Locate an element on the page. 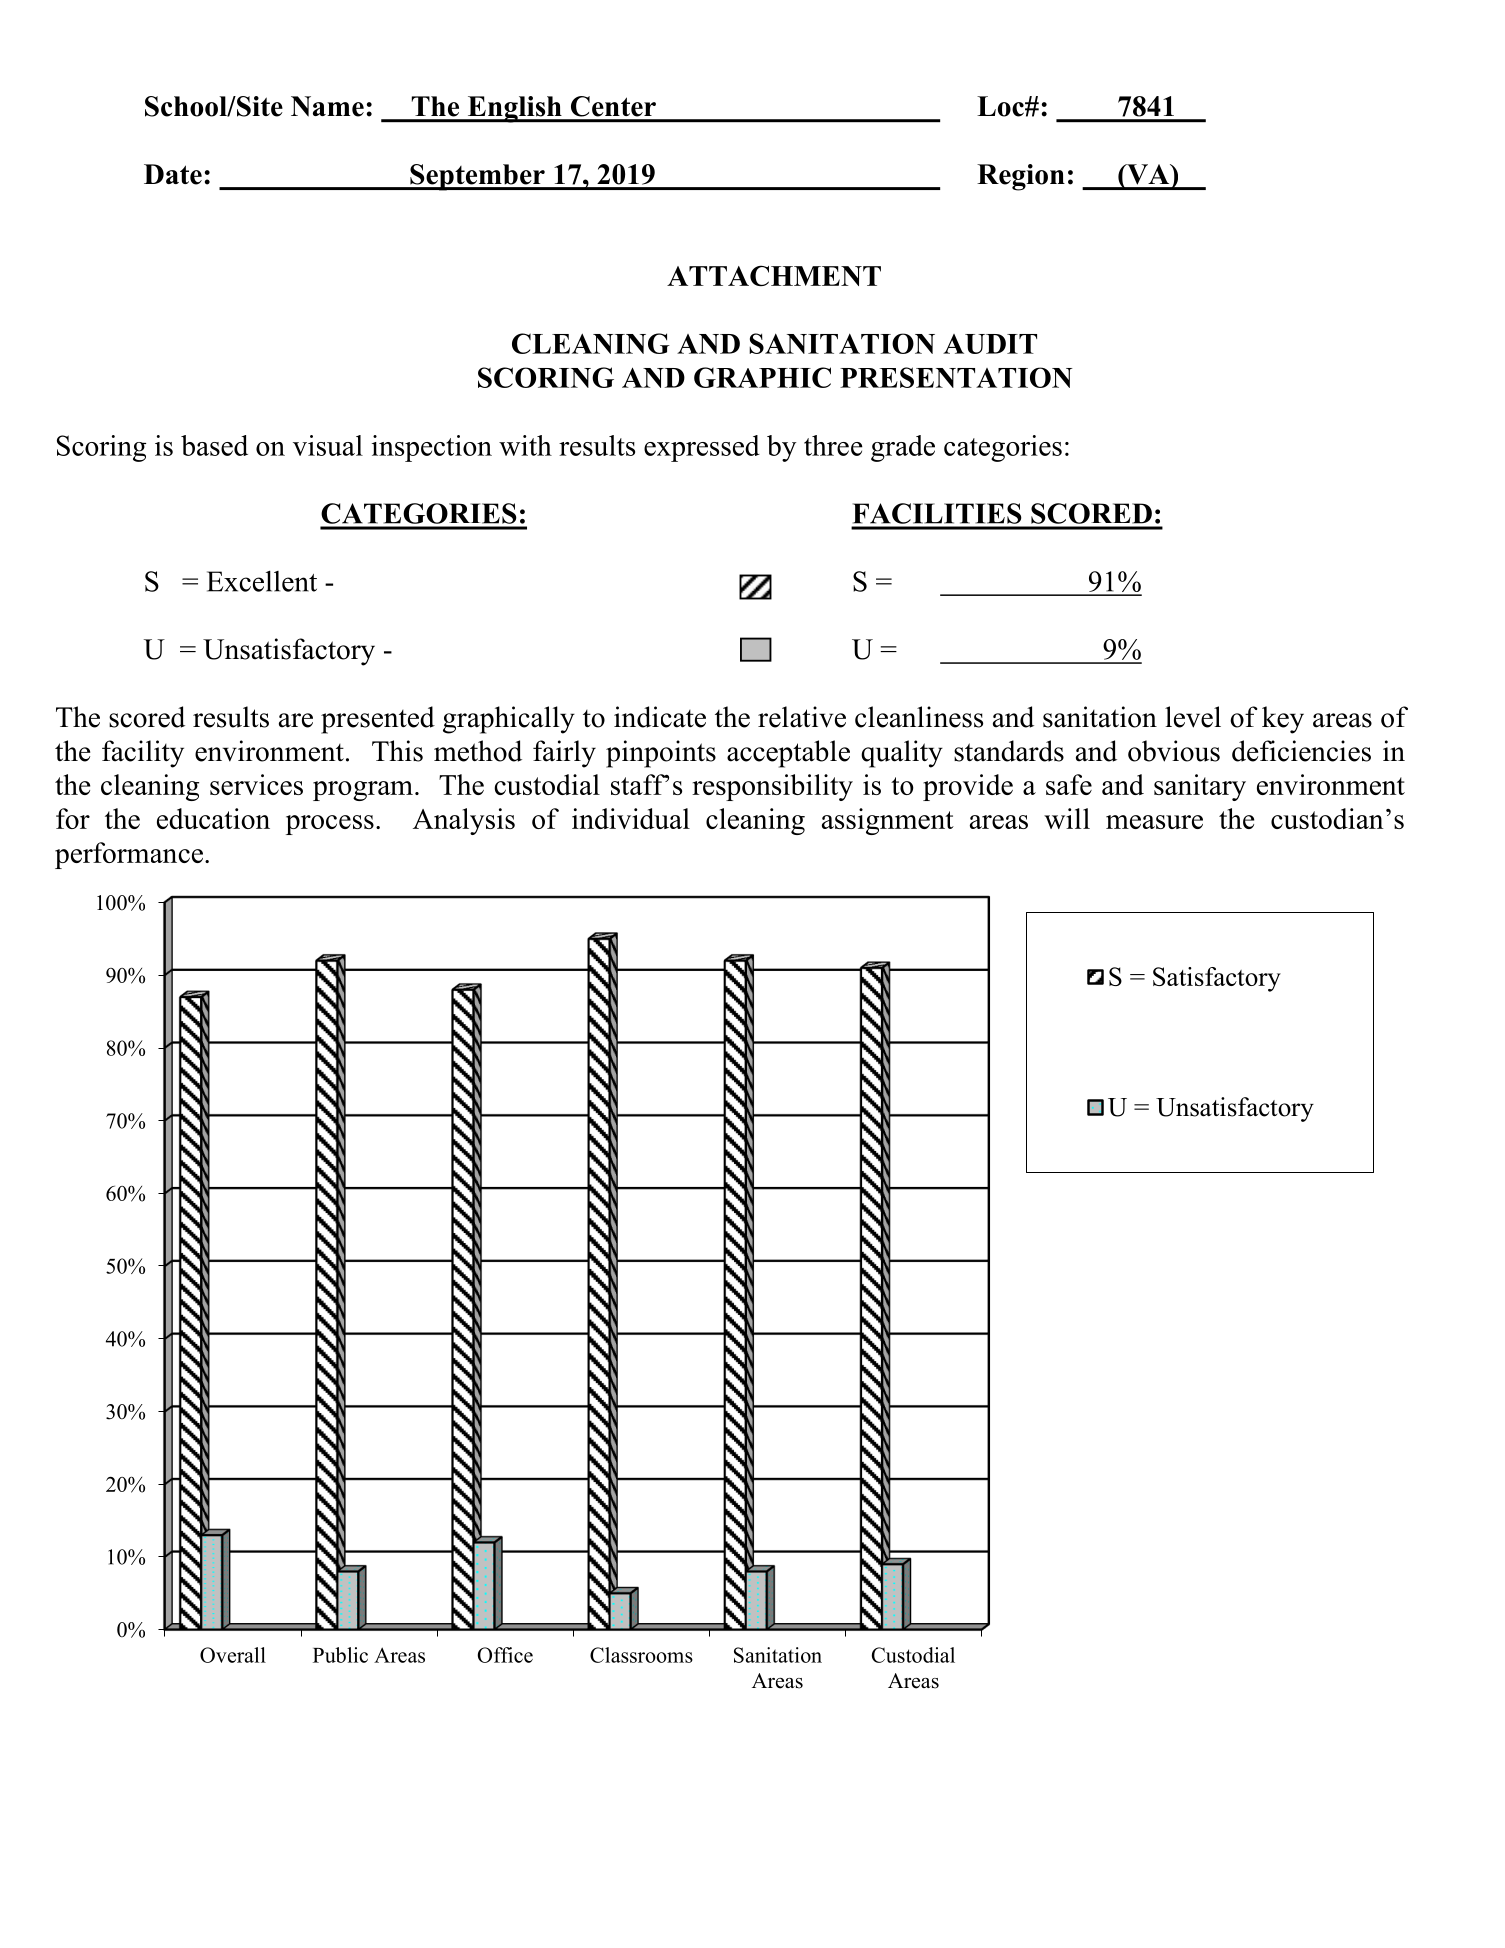 The height and width of the image is (1948, 1505). Classrooms is located at coordinates (641, 1655).
